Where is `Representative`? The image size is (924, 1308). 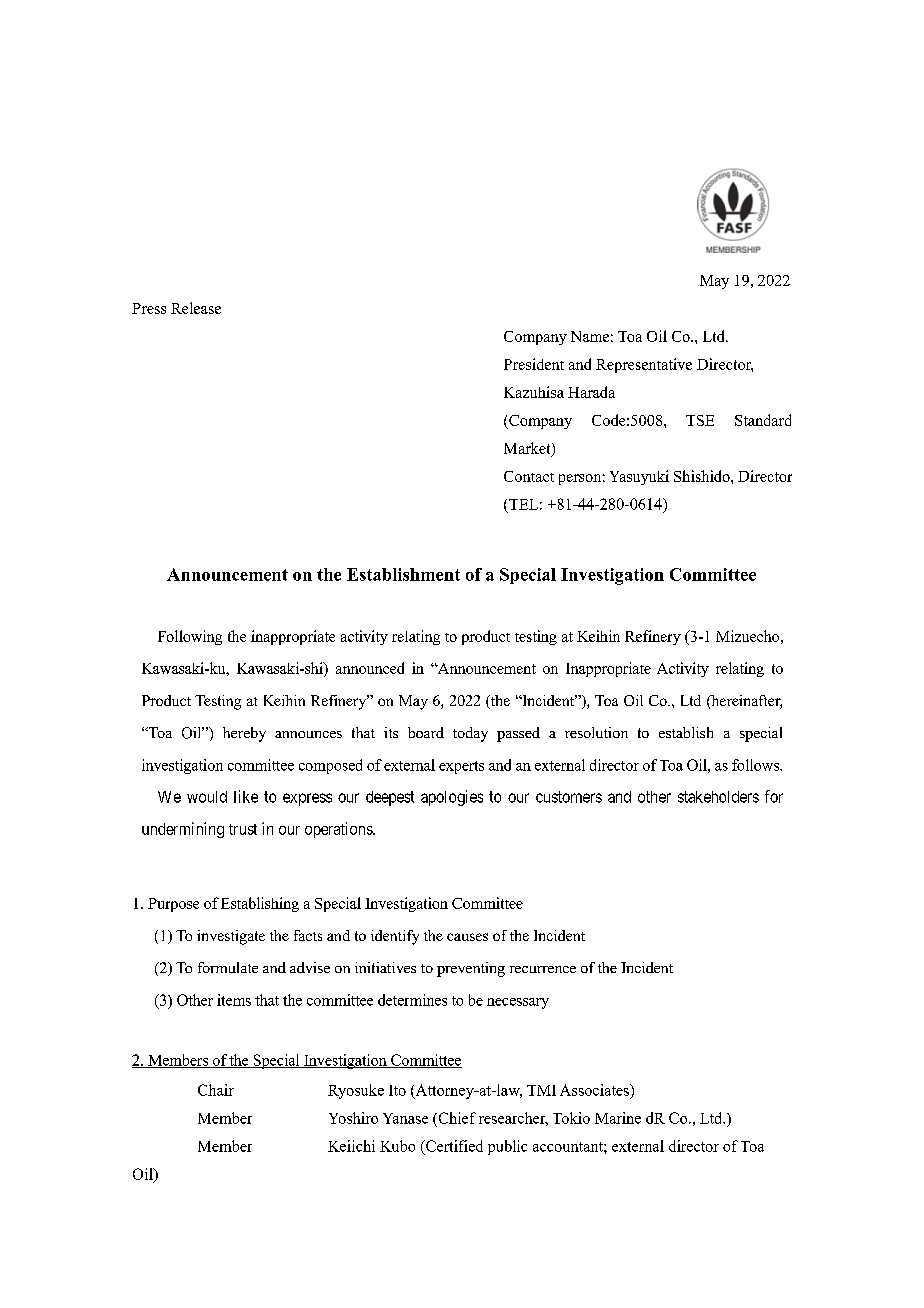
Representative is located at coordinates (644, 365).
